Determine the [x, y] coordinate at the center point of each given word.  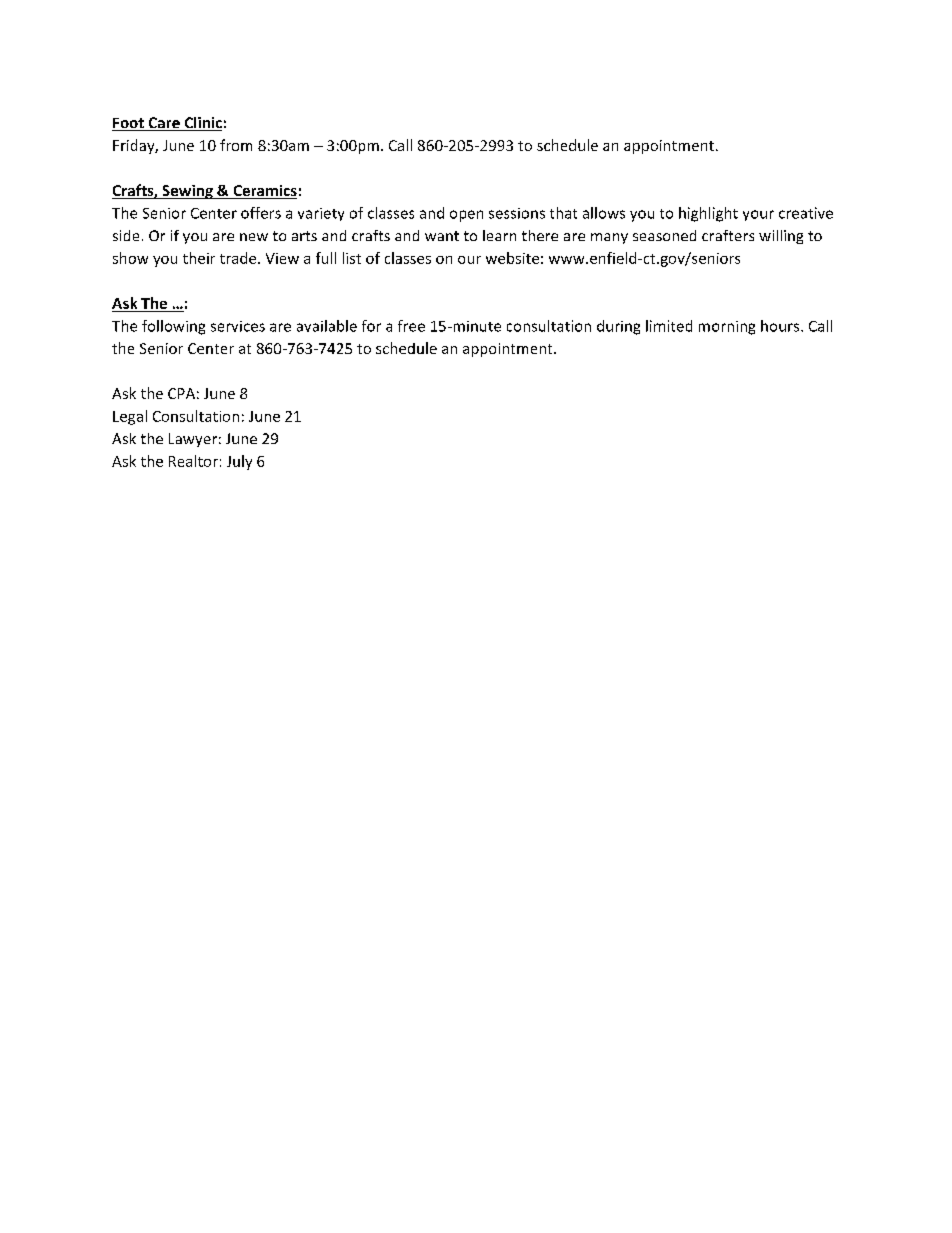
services [238, 326]
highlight [708, 214]
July [239, 462]
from [236, 145]
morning [727, 328]
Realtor [193, 461]
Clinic [202, 124]
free [411, 326]
